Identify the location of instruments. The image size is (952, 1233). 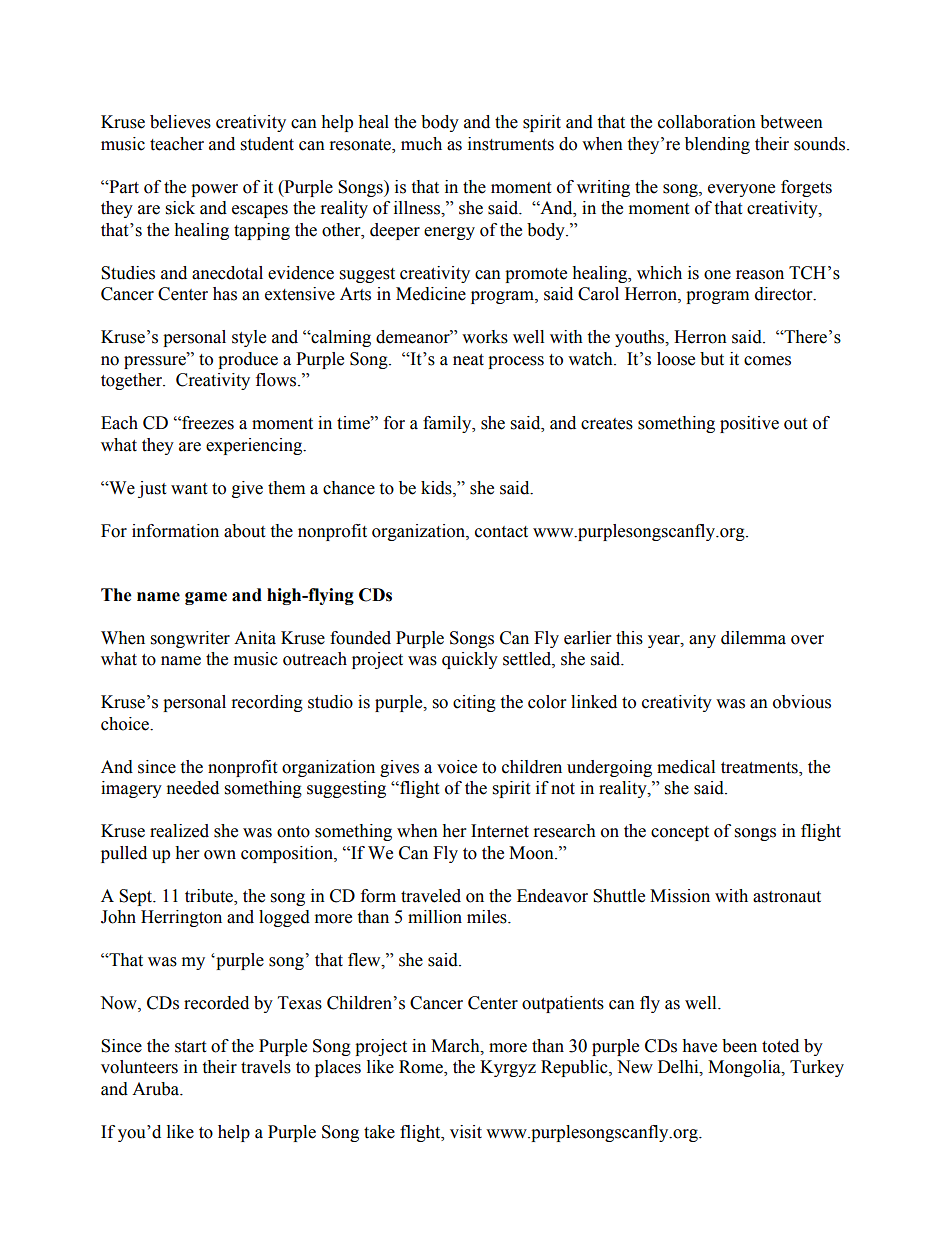
(511, 144).
